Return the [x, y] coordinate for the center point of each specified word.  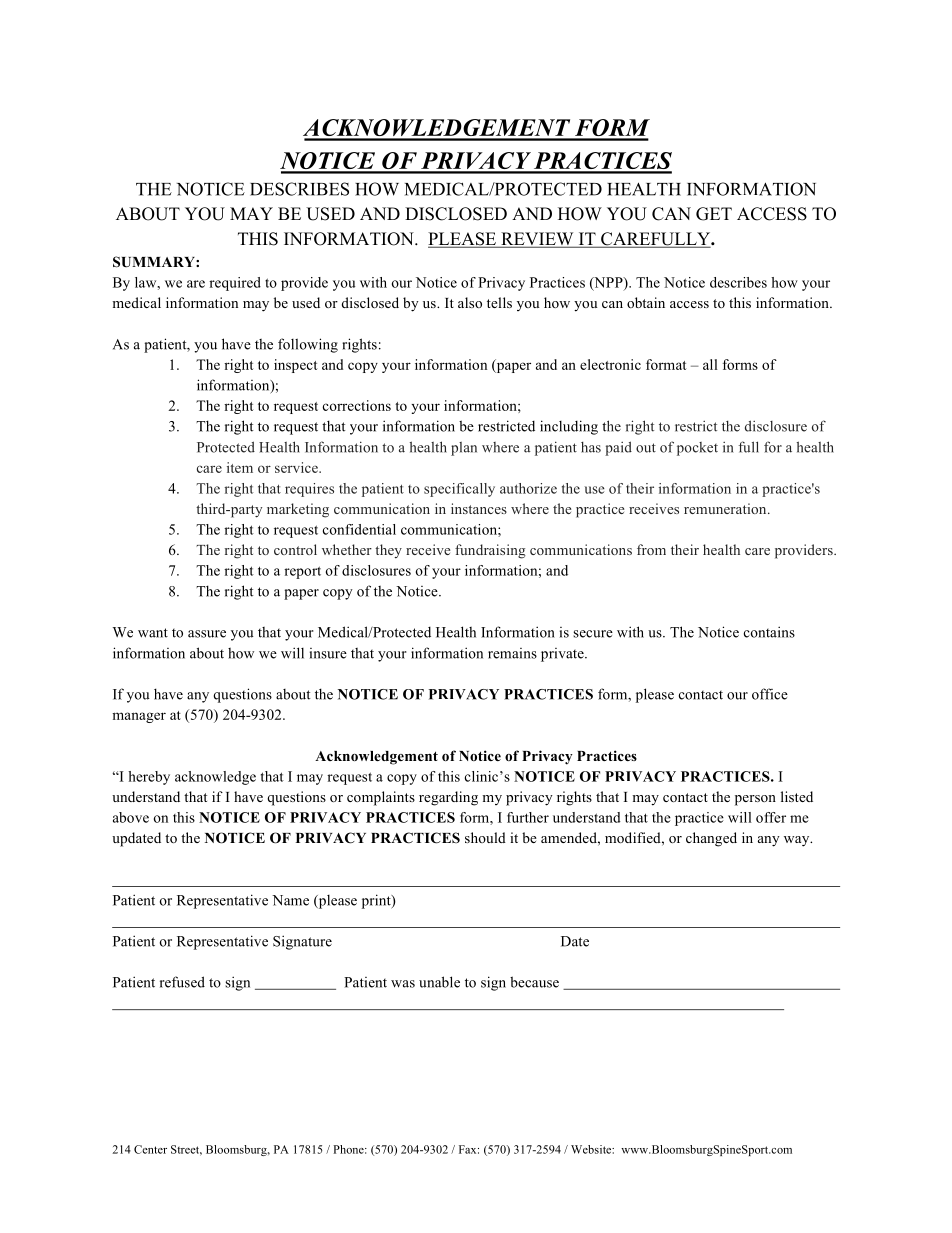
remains [512, 653]
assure [207, 634]
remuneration [726, 508]
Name [290, 900]
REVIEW [537, 240]
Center [150, 1149]
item [240, 467]
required [235, 284]
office [770, 694]
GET [714, 214]
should [485, 837]
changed [711, 839]
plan [464, 449]
